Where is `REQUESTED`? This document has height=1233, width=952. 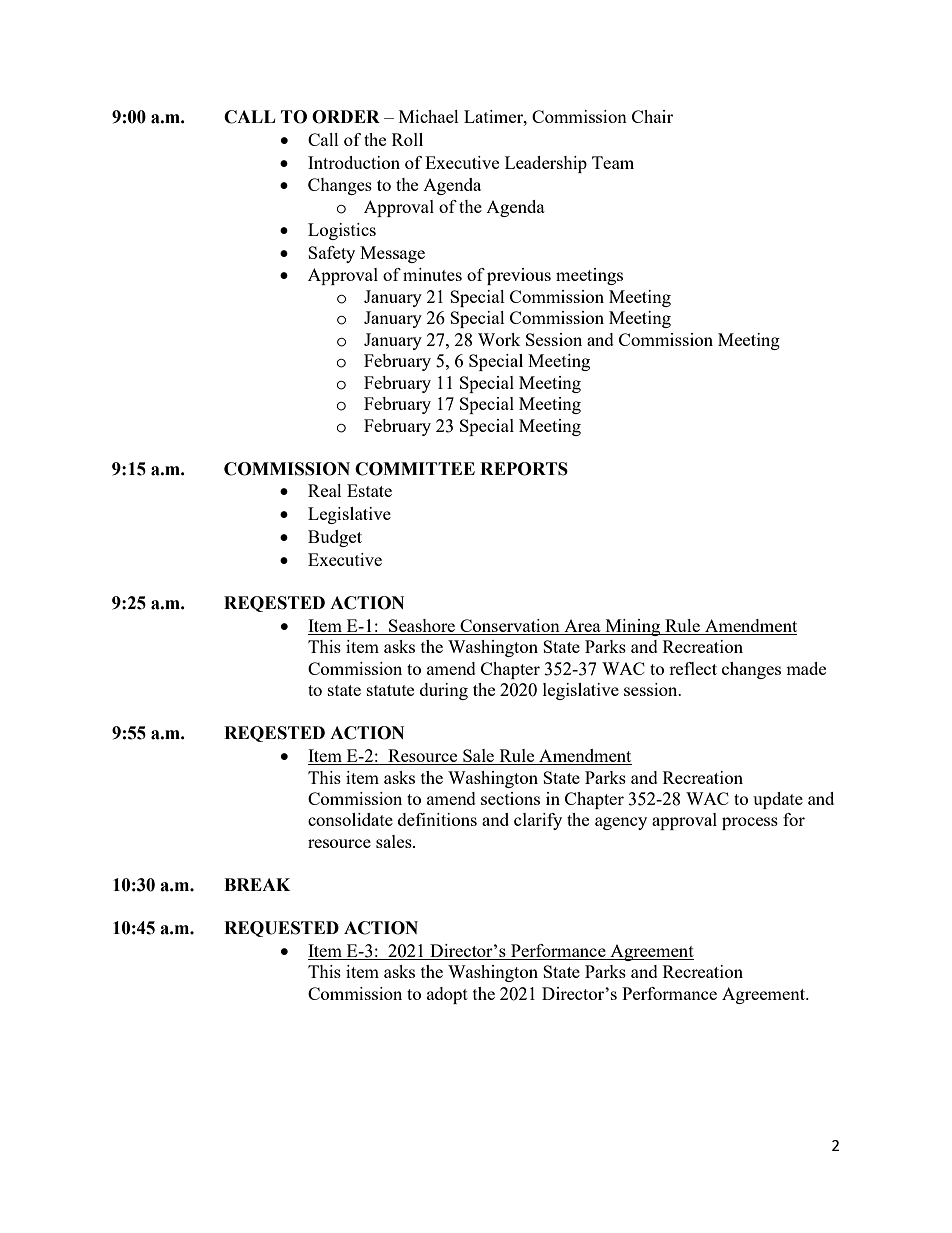
REQUESTED is located at coordinates (281, 929).
